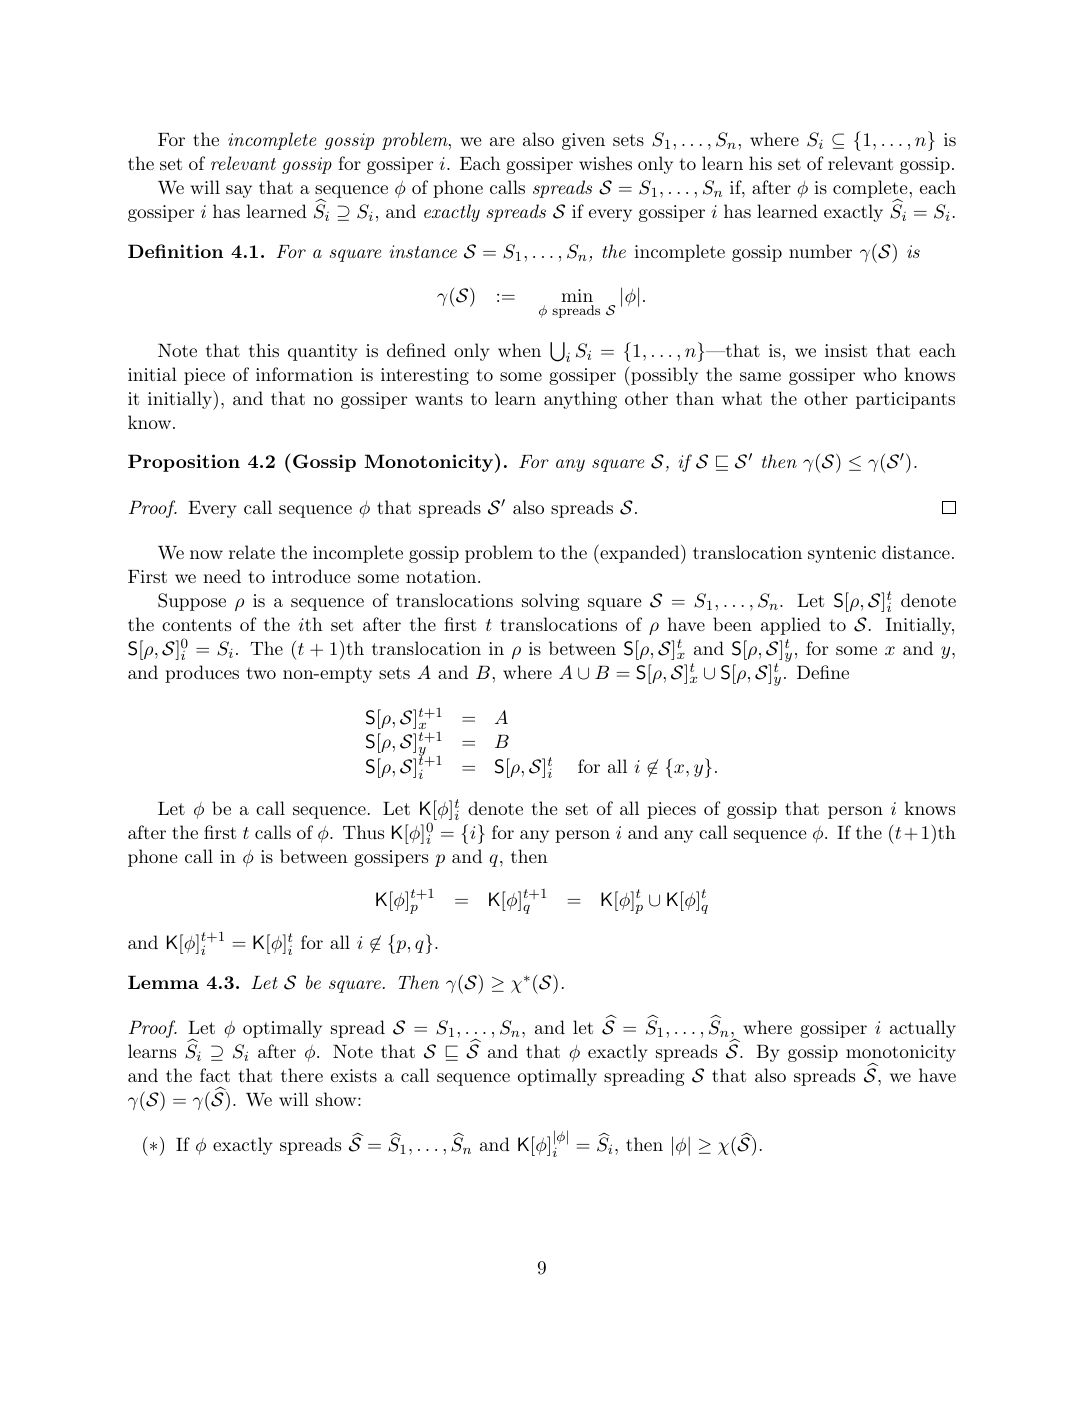  What do you see at coordinates (791, 626) in the image?
I see `applied` at bounding box center [791, 626].
